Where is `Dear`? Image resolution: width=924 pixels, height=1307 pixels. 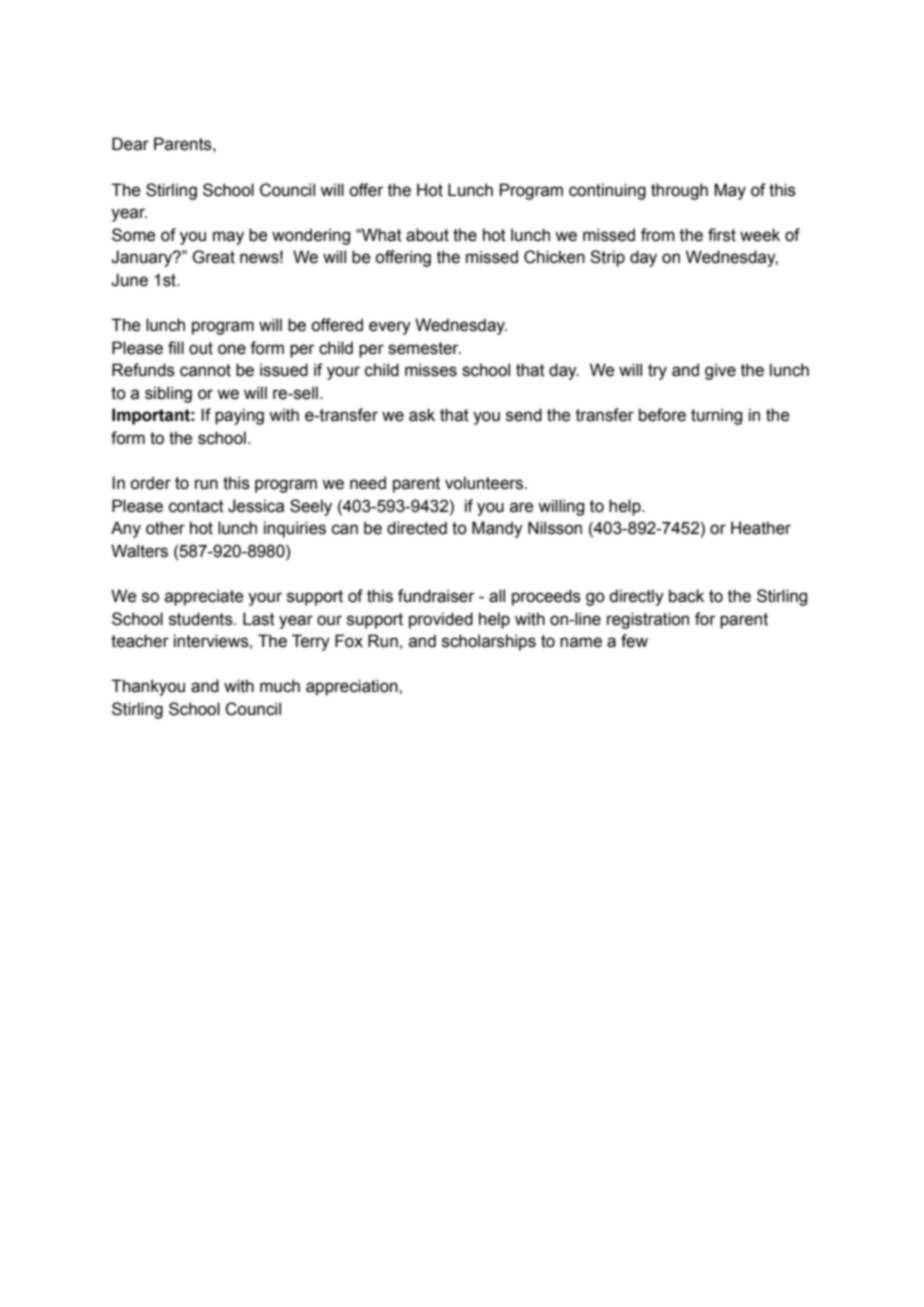 Dear is located at coordinates (130, 144).
